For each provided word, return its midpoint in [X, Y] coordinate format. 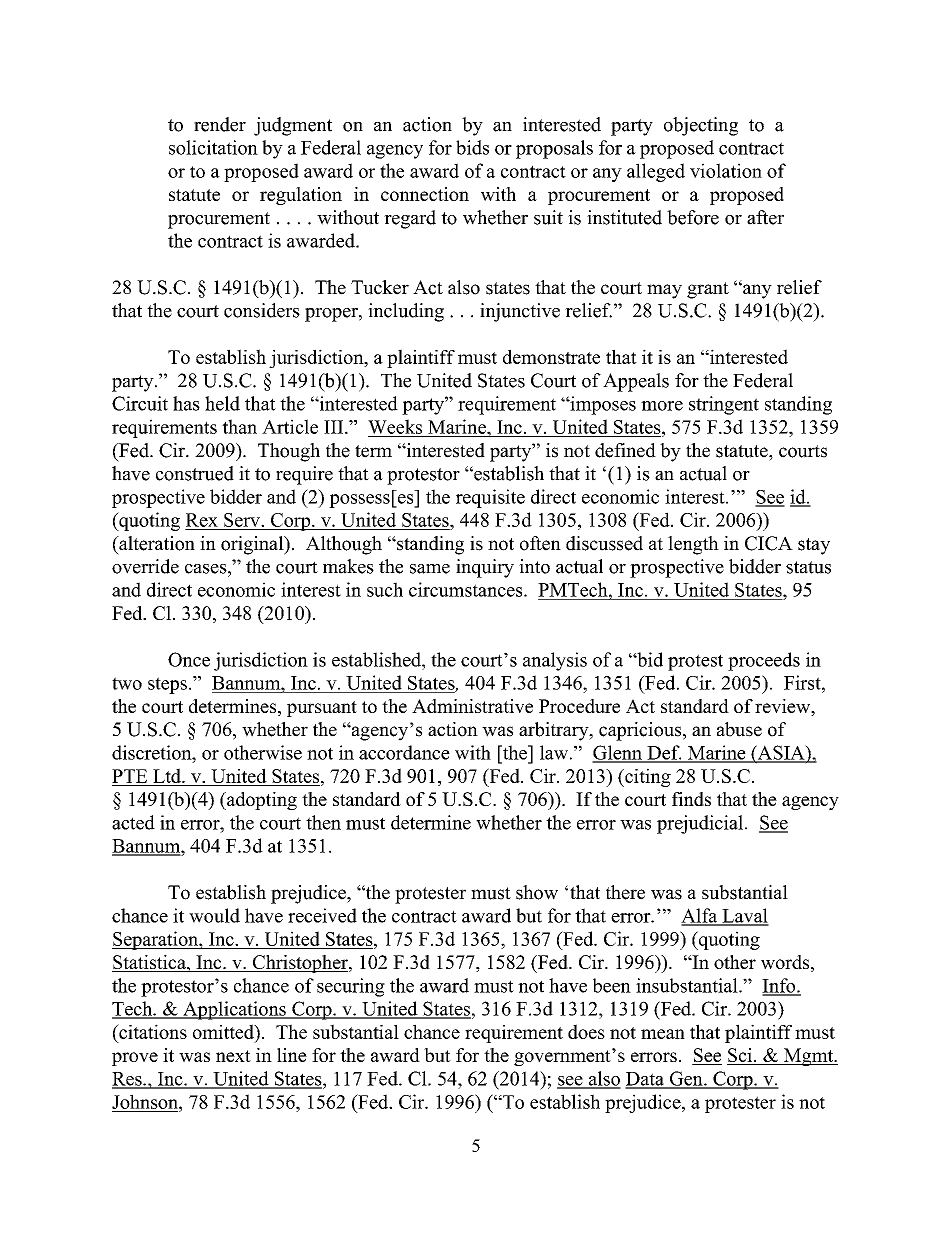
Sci [741, 1056]
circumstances [467, 589]
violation [726, 170]
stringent [724, 405]
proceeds [764, 661]
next [233, 1056]
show [537, 892]
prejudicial [701, 824]
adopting [261, 801]
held [222, 403]
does [586, 1031]
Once [189, 659]
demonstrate [551, 356]
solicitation [213, 147]
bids [472, 147]
